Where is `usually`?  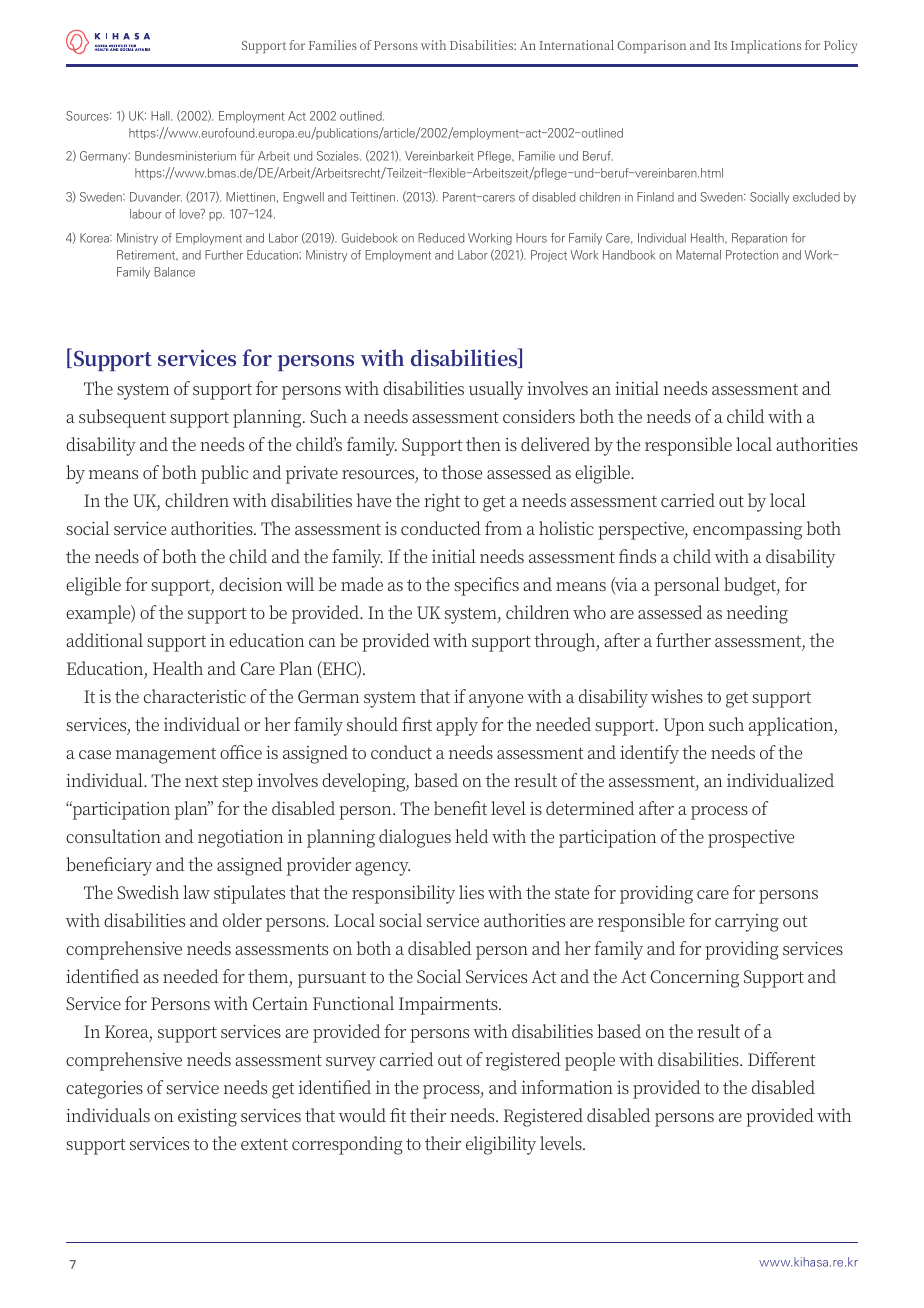
usually is located at coordinates (496, 390).
